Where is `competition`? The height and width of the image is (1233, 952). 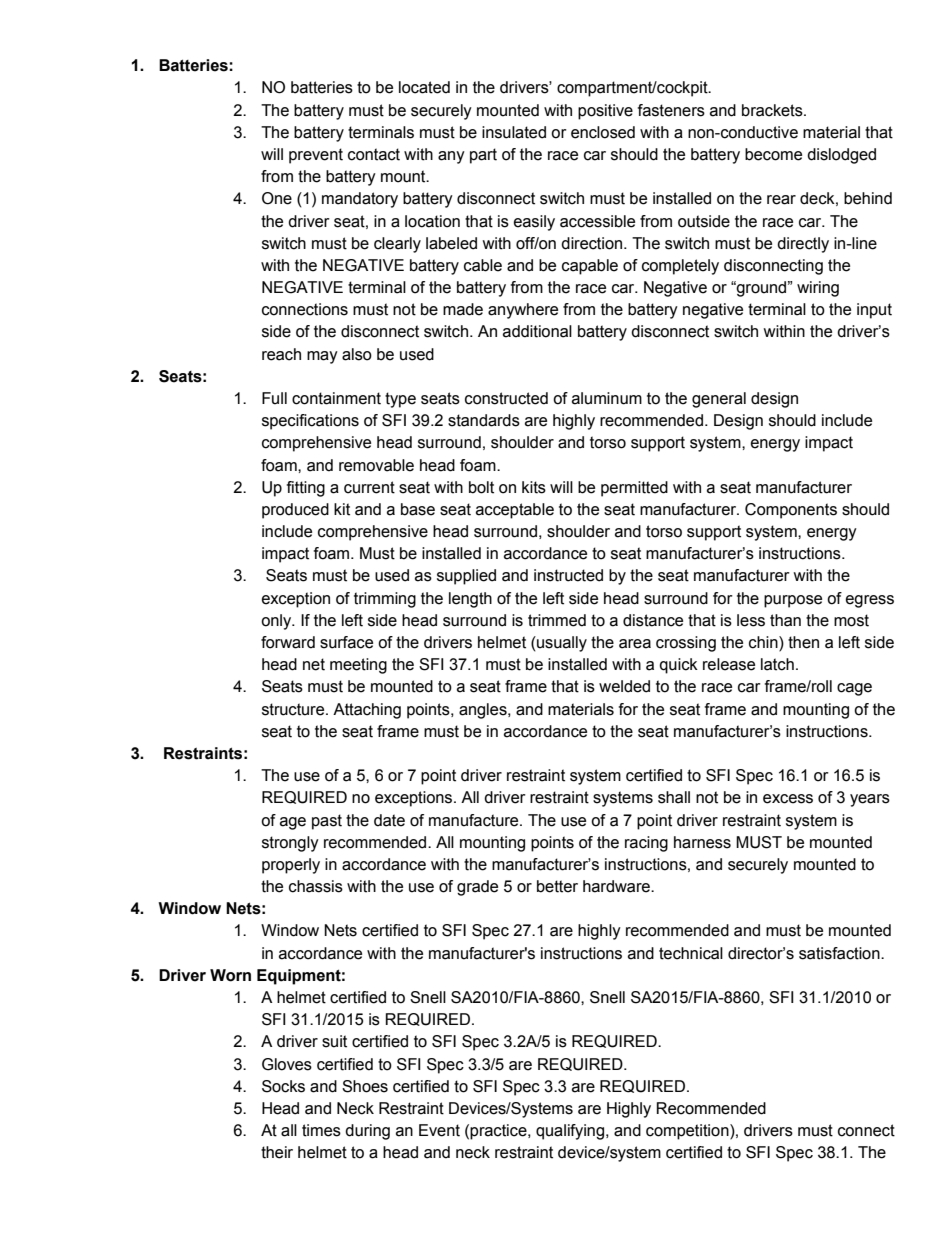 competition is located at coordinates (688, 1132).
